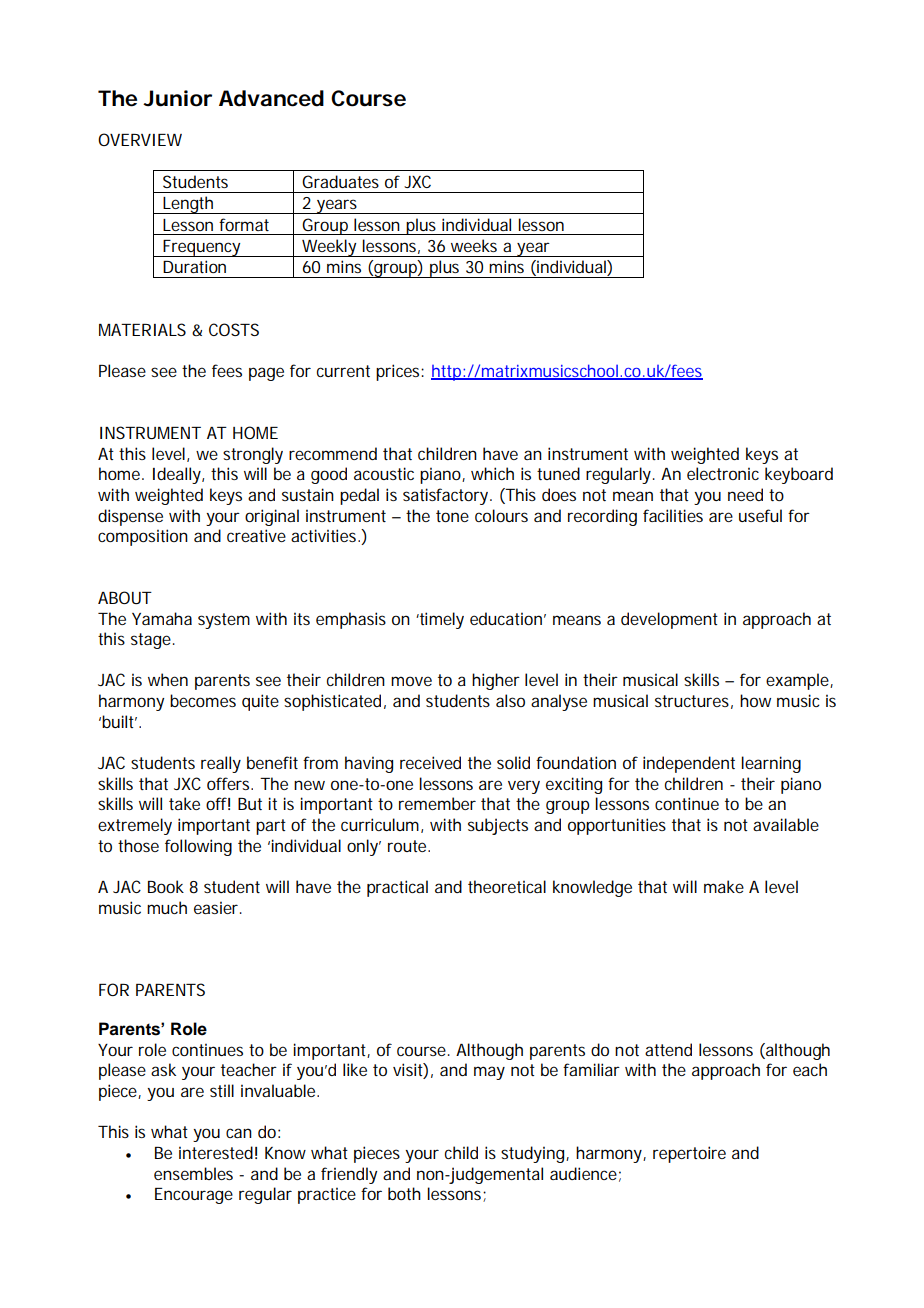 The height and width of the screenshot is (1308, 924). What do you see at coordinates (216, 1152) in the screenshot?
I see `interested` at bounding box center [216, 1152].
